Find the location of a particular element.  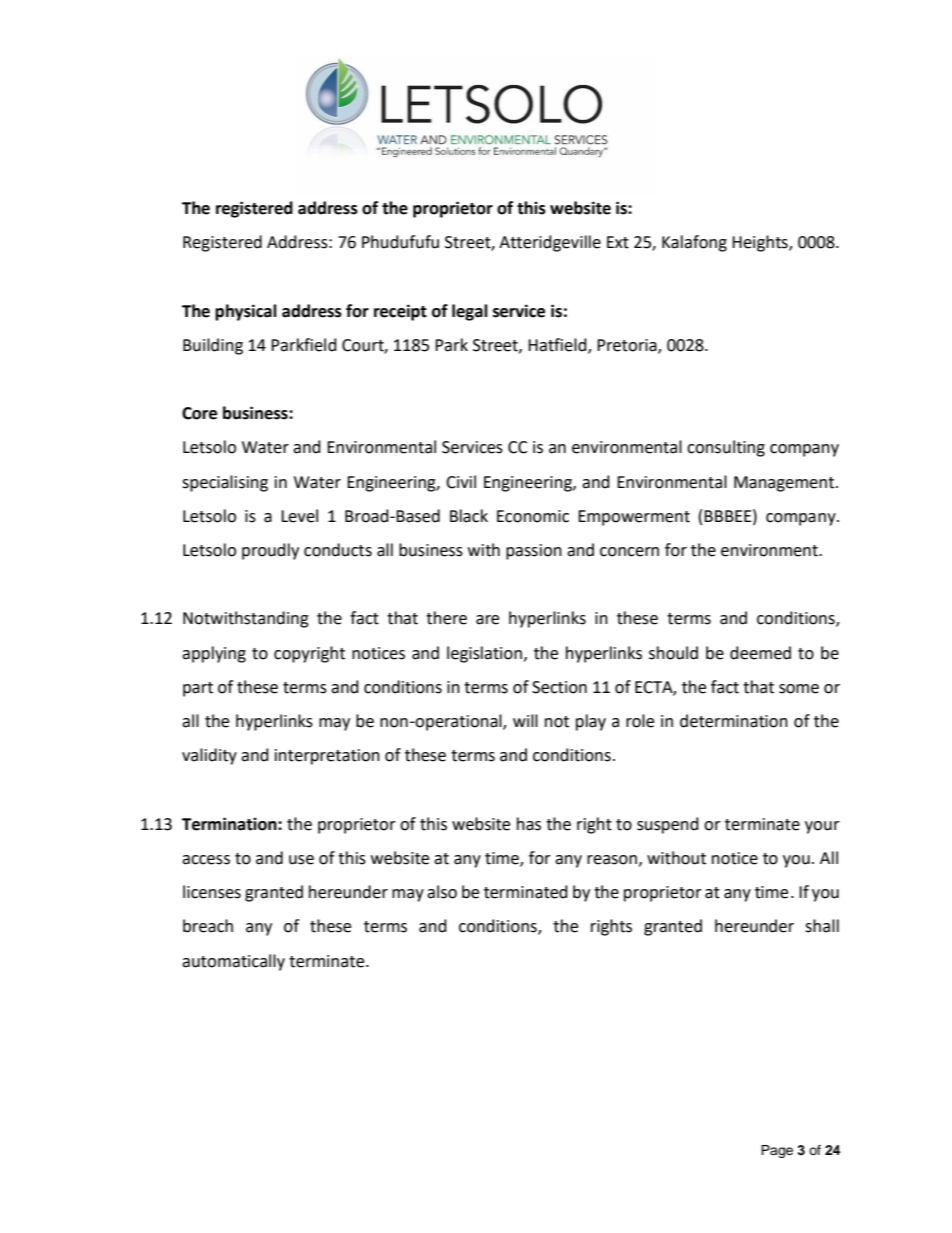

will is located at coordinates (525, 720).
